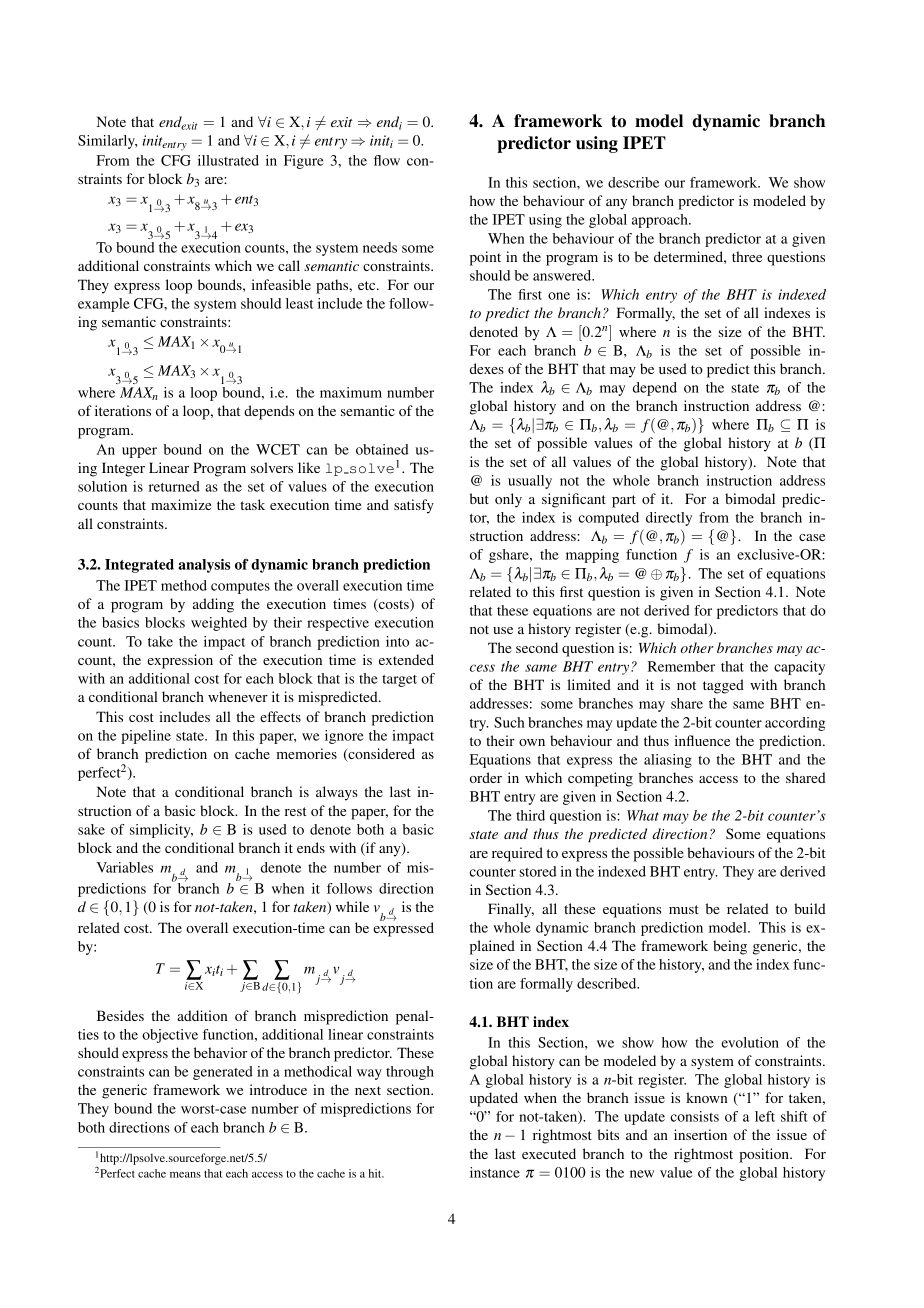 Image resolution: width=924 pixels, height=1308 pixels. What do you see at coordinates (684, 909) in the image?
I see `must` at bounding box center [684, 909].
